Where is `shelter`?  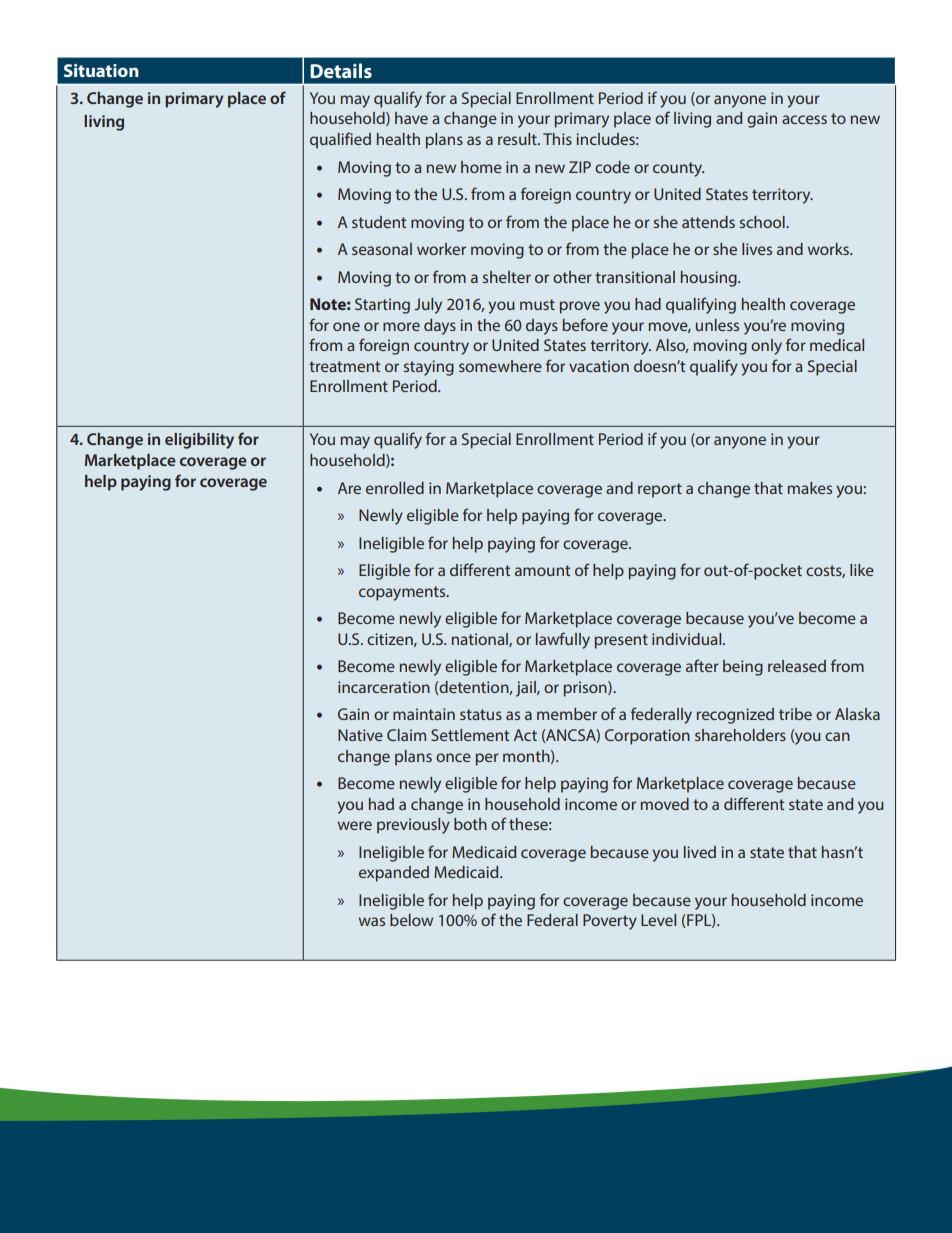
shelter is located at coordinates (506, 277).
